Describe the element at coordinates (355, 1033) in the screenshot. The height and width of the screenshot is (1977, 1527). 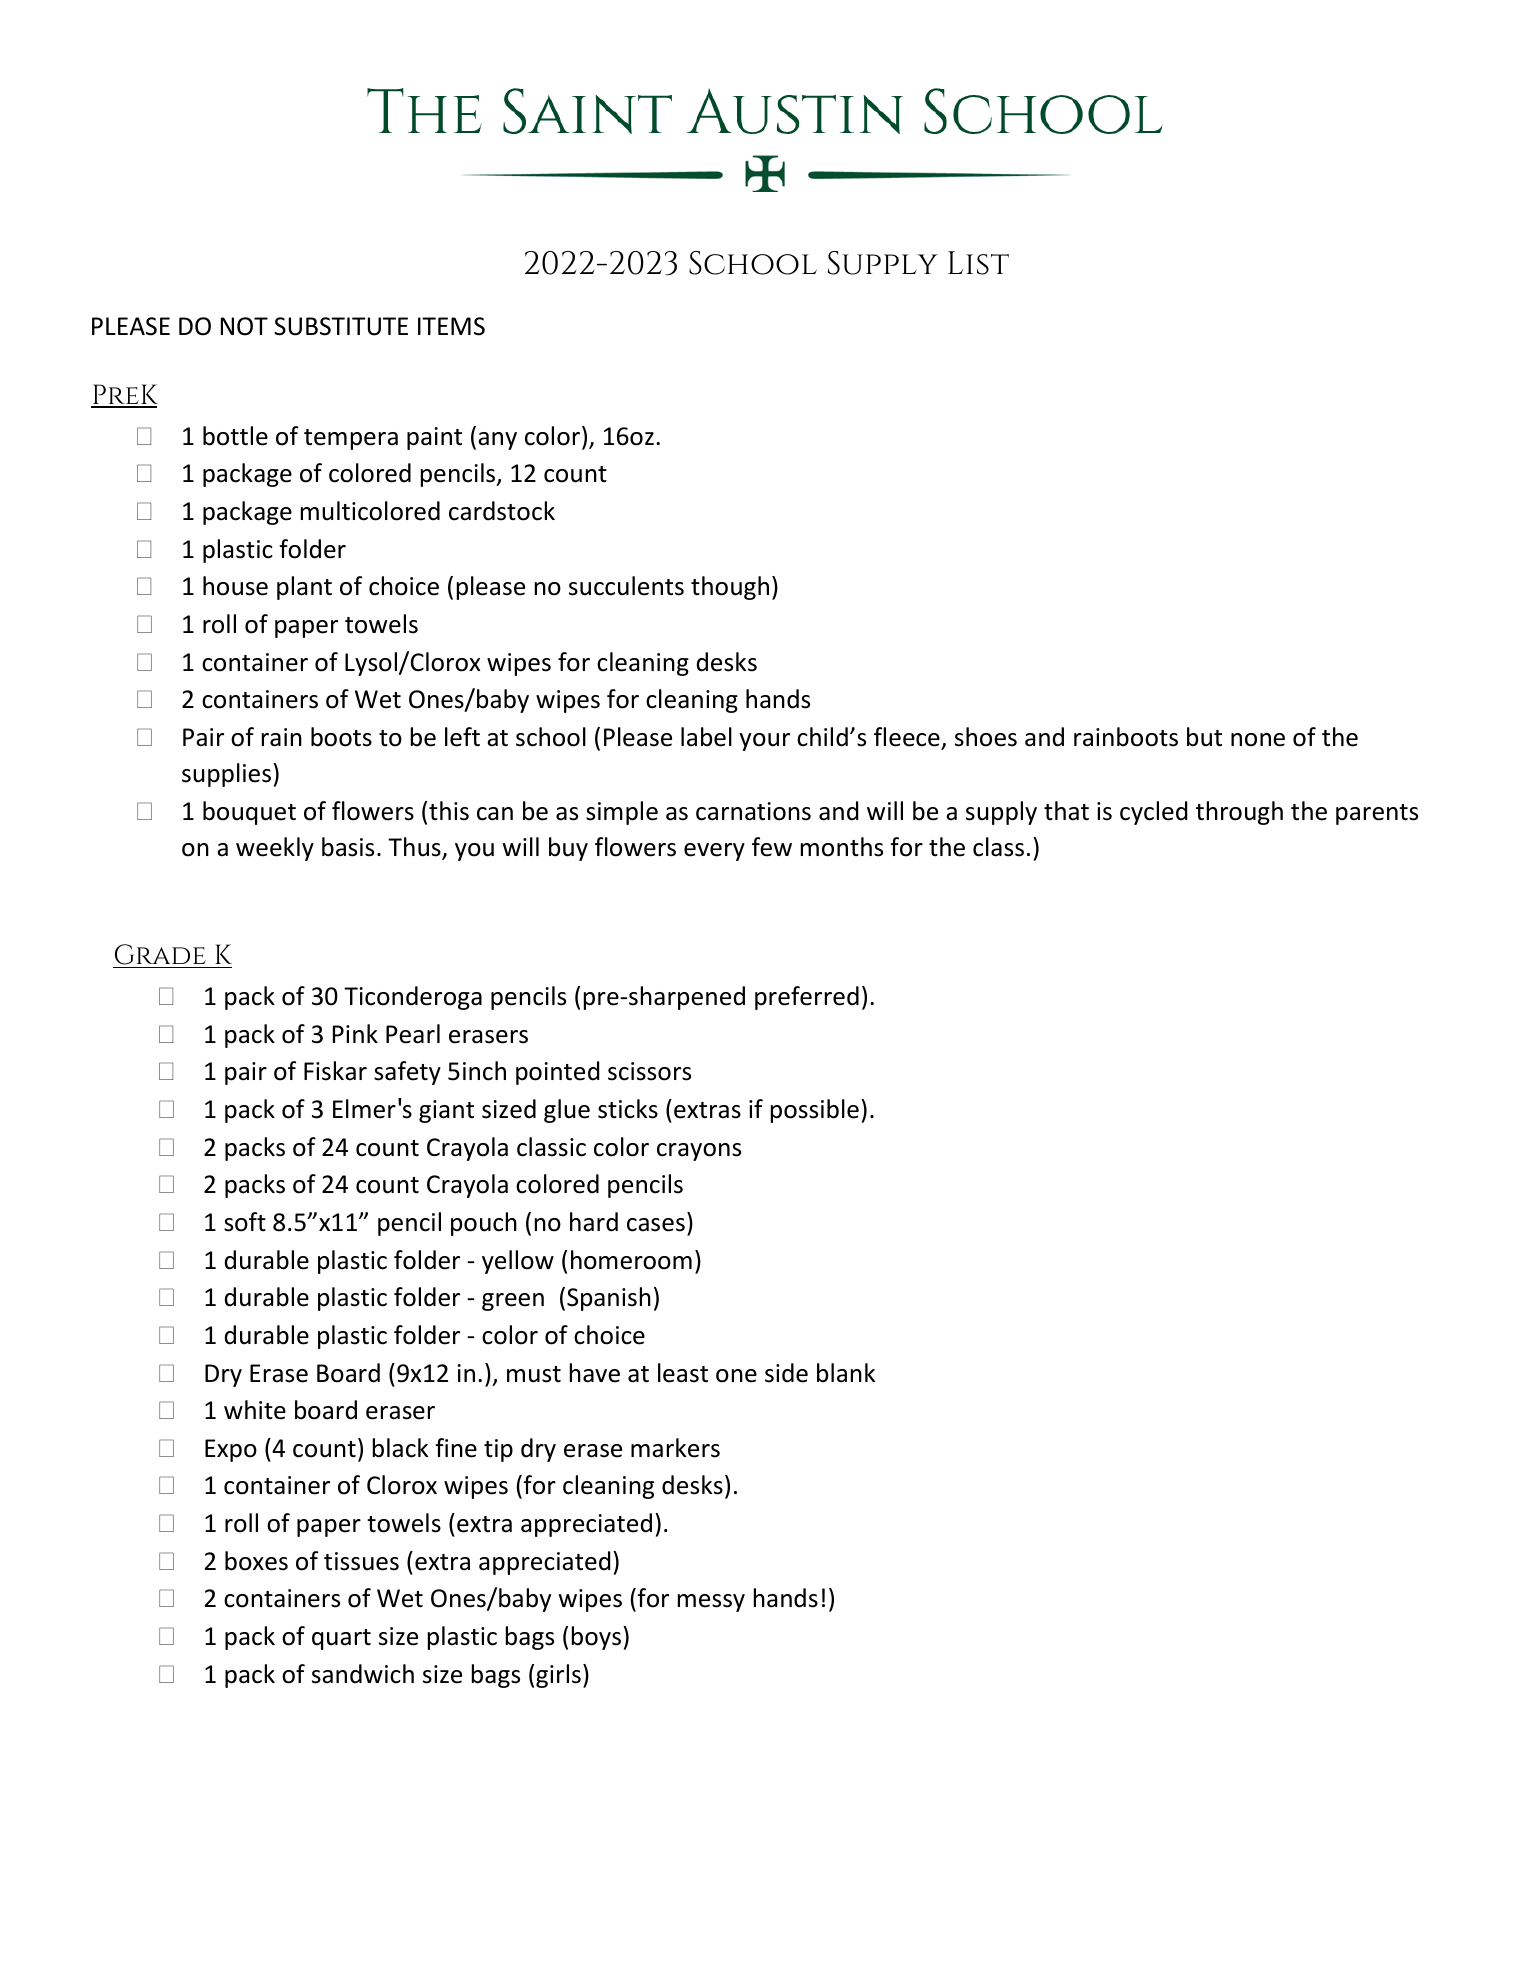
I see `Pink` at that location.
